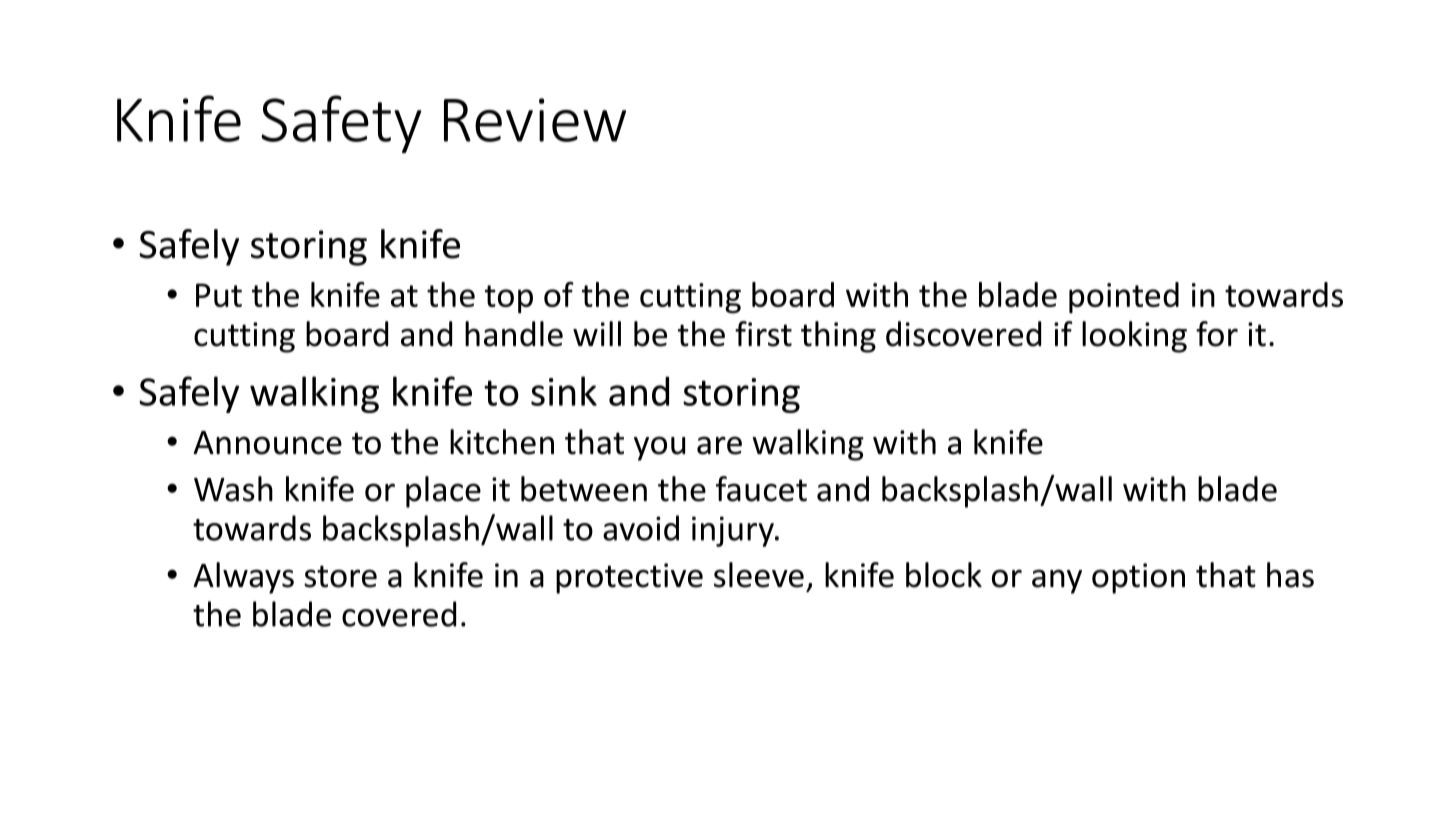 The width and height of the document is (1456, 819). Describe the element at coordinates (267, 443) in the document. I see `Announce` at that location.
